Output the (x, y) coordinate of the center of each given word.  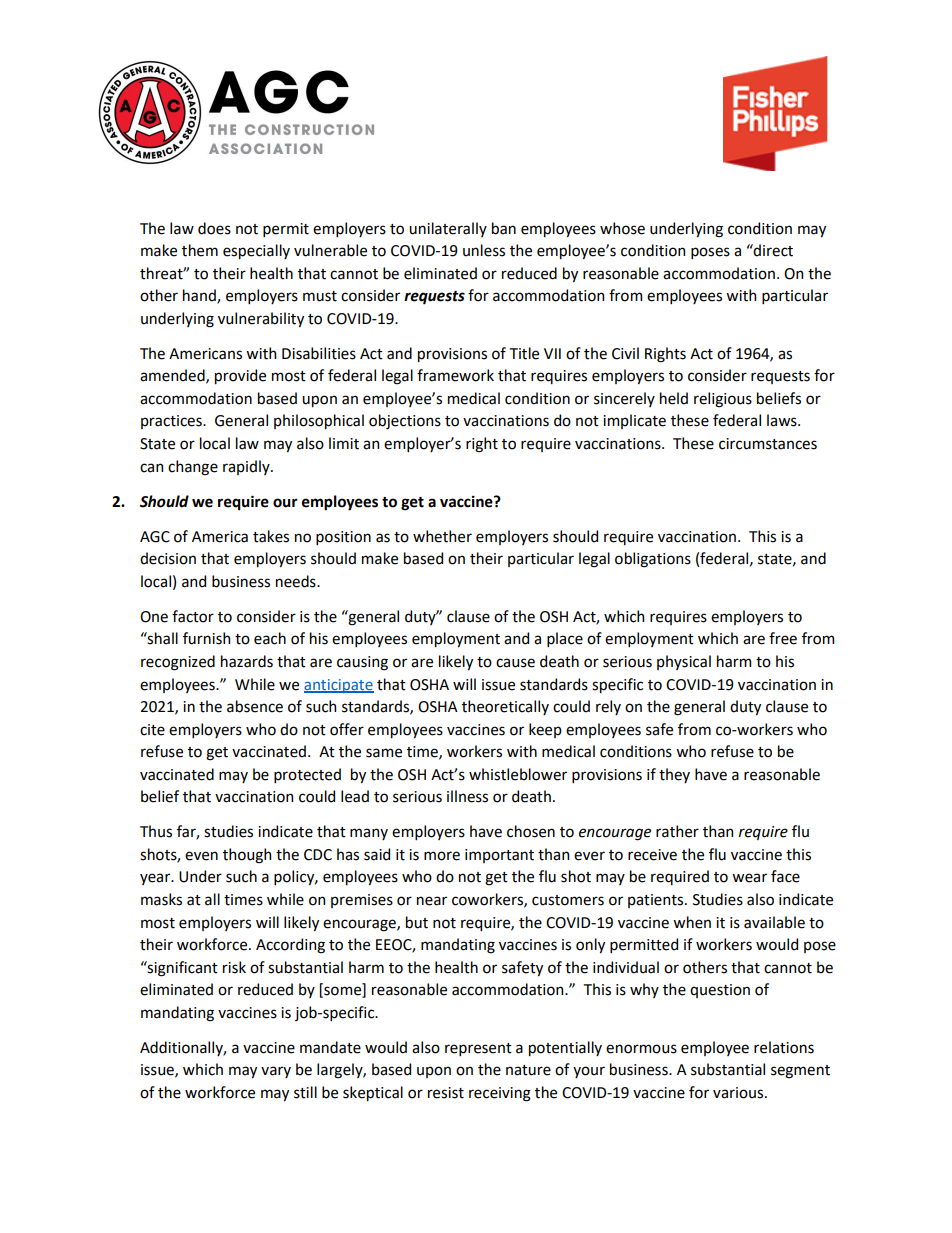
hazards (247, 661)
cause (515, 663)
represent (478, 1049)
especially (256, 251)
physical (684, 662)
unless (484, 250)
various (739, 1093)
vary (276, 1072)
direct (772, 250)
